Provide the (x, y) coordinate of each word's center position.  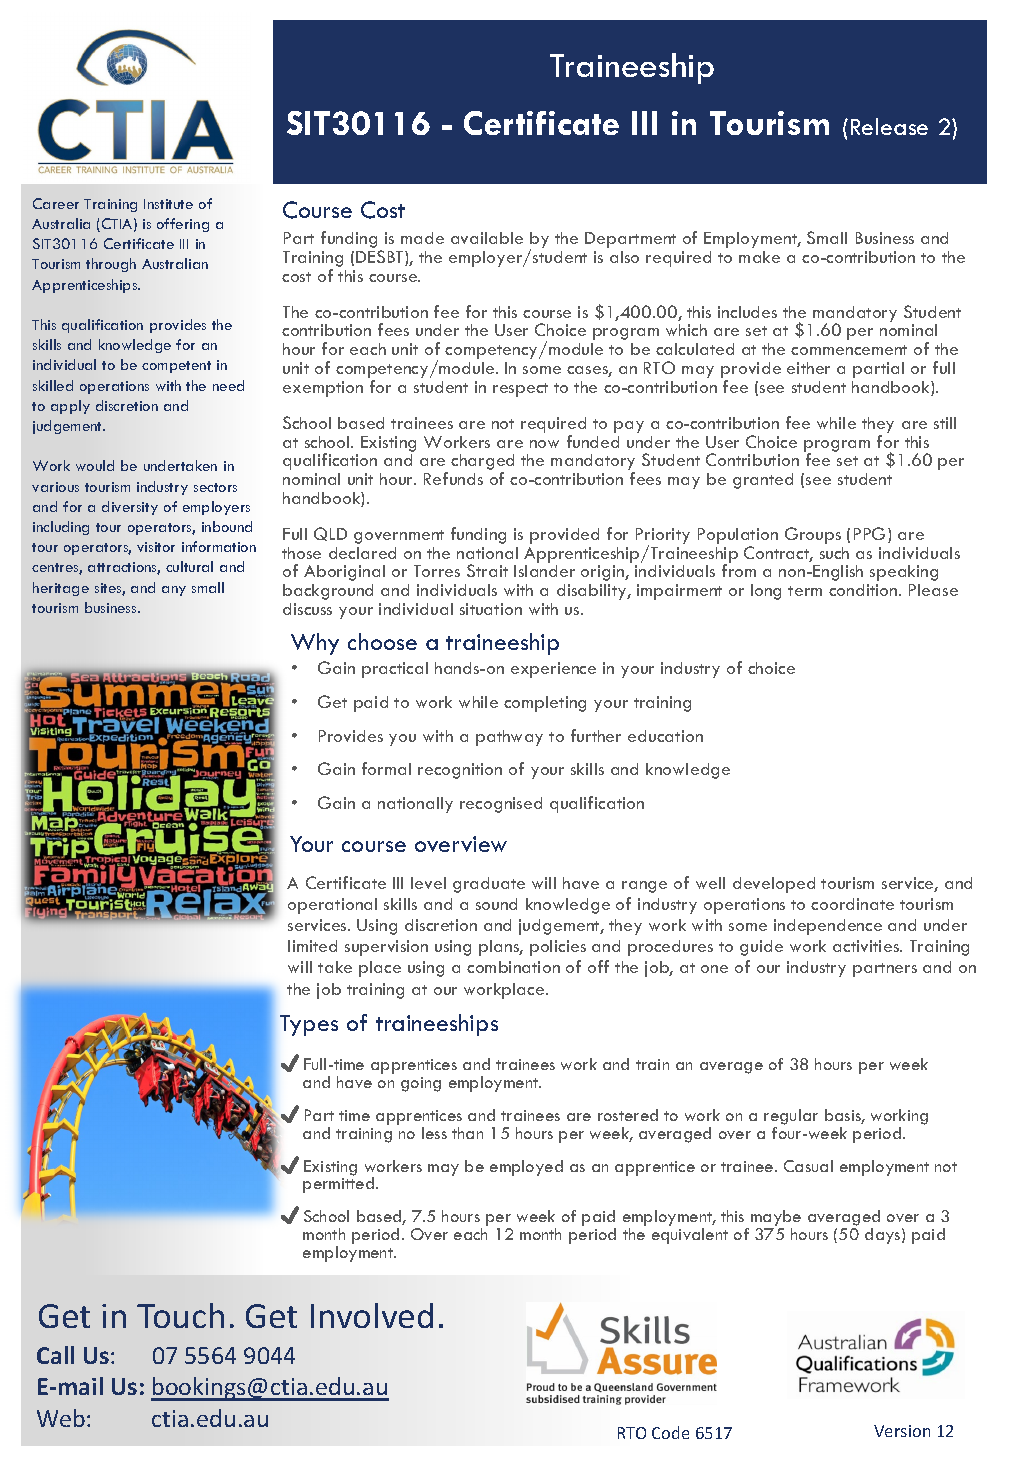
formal (386, 768)
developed (774, 885)
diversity (130, 508)
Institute (168, 204)
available (487, 238)
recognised (501, 805)
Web (61, 1418)
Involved (372, 1315)
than (467, 1133)
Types (309, 1025)
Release (889, 126)
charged (482, 463)
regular (791, 1117)
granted (763, 481)
